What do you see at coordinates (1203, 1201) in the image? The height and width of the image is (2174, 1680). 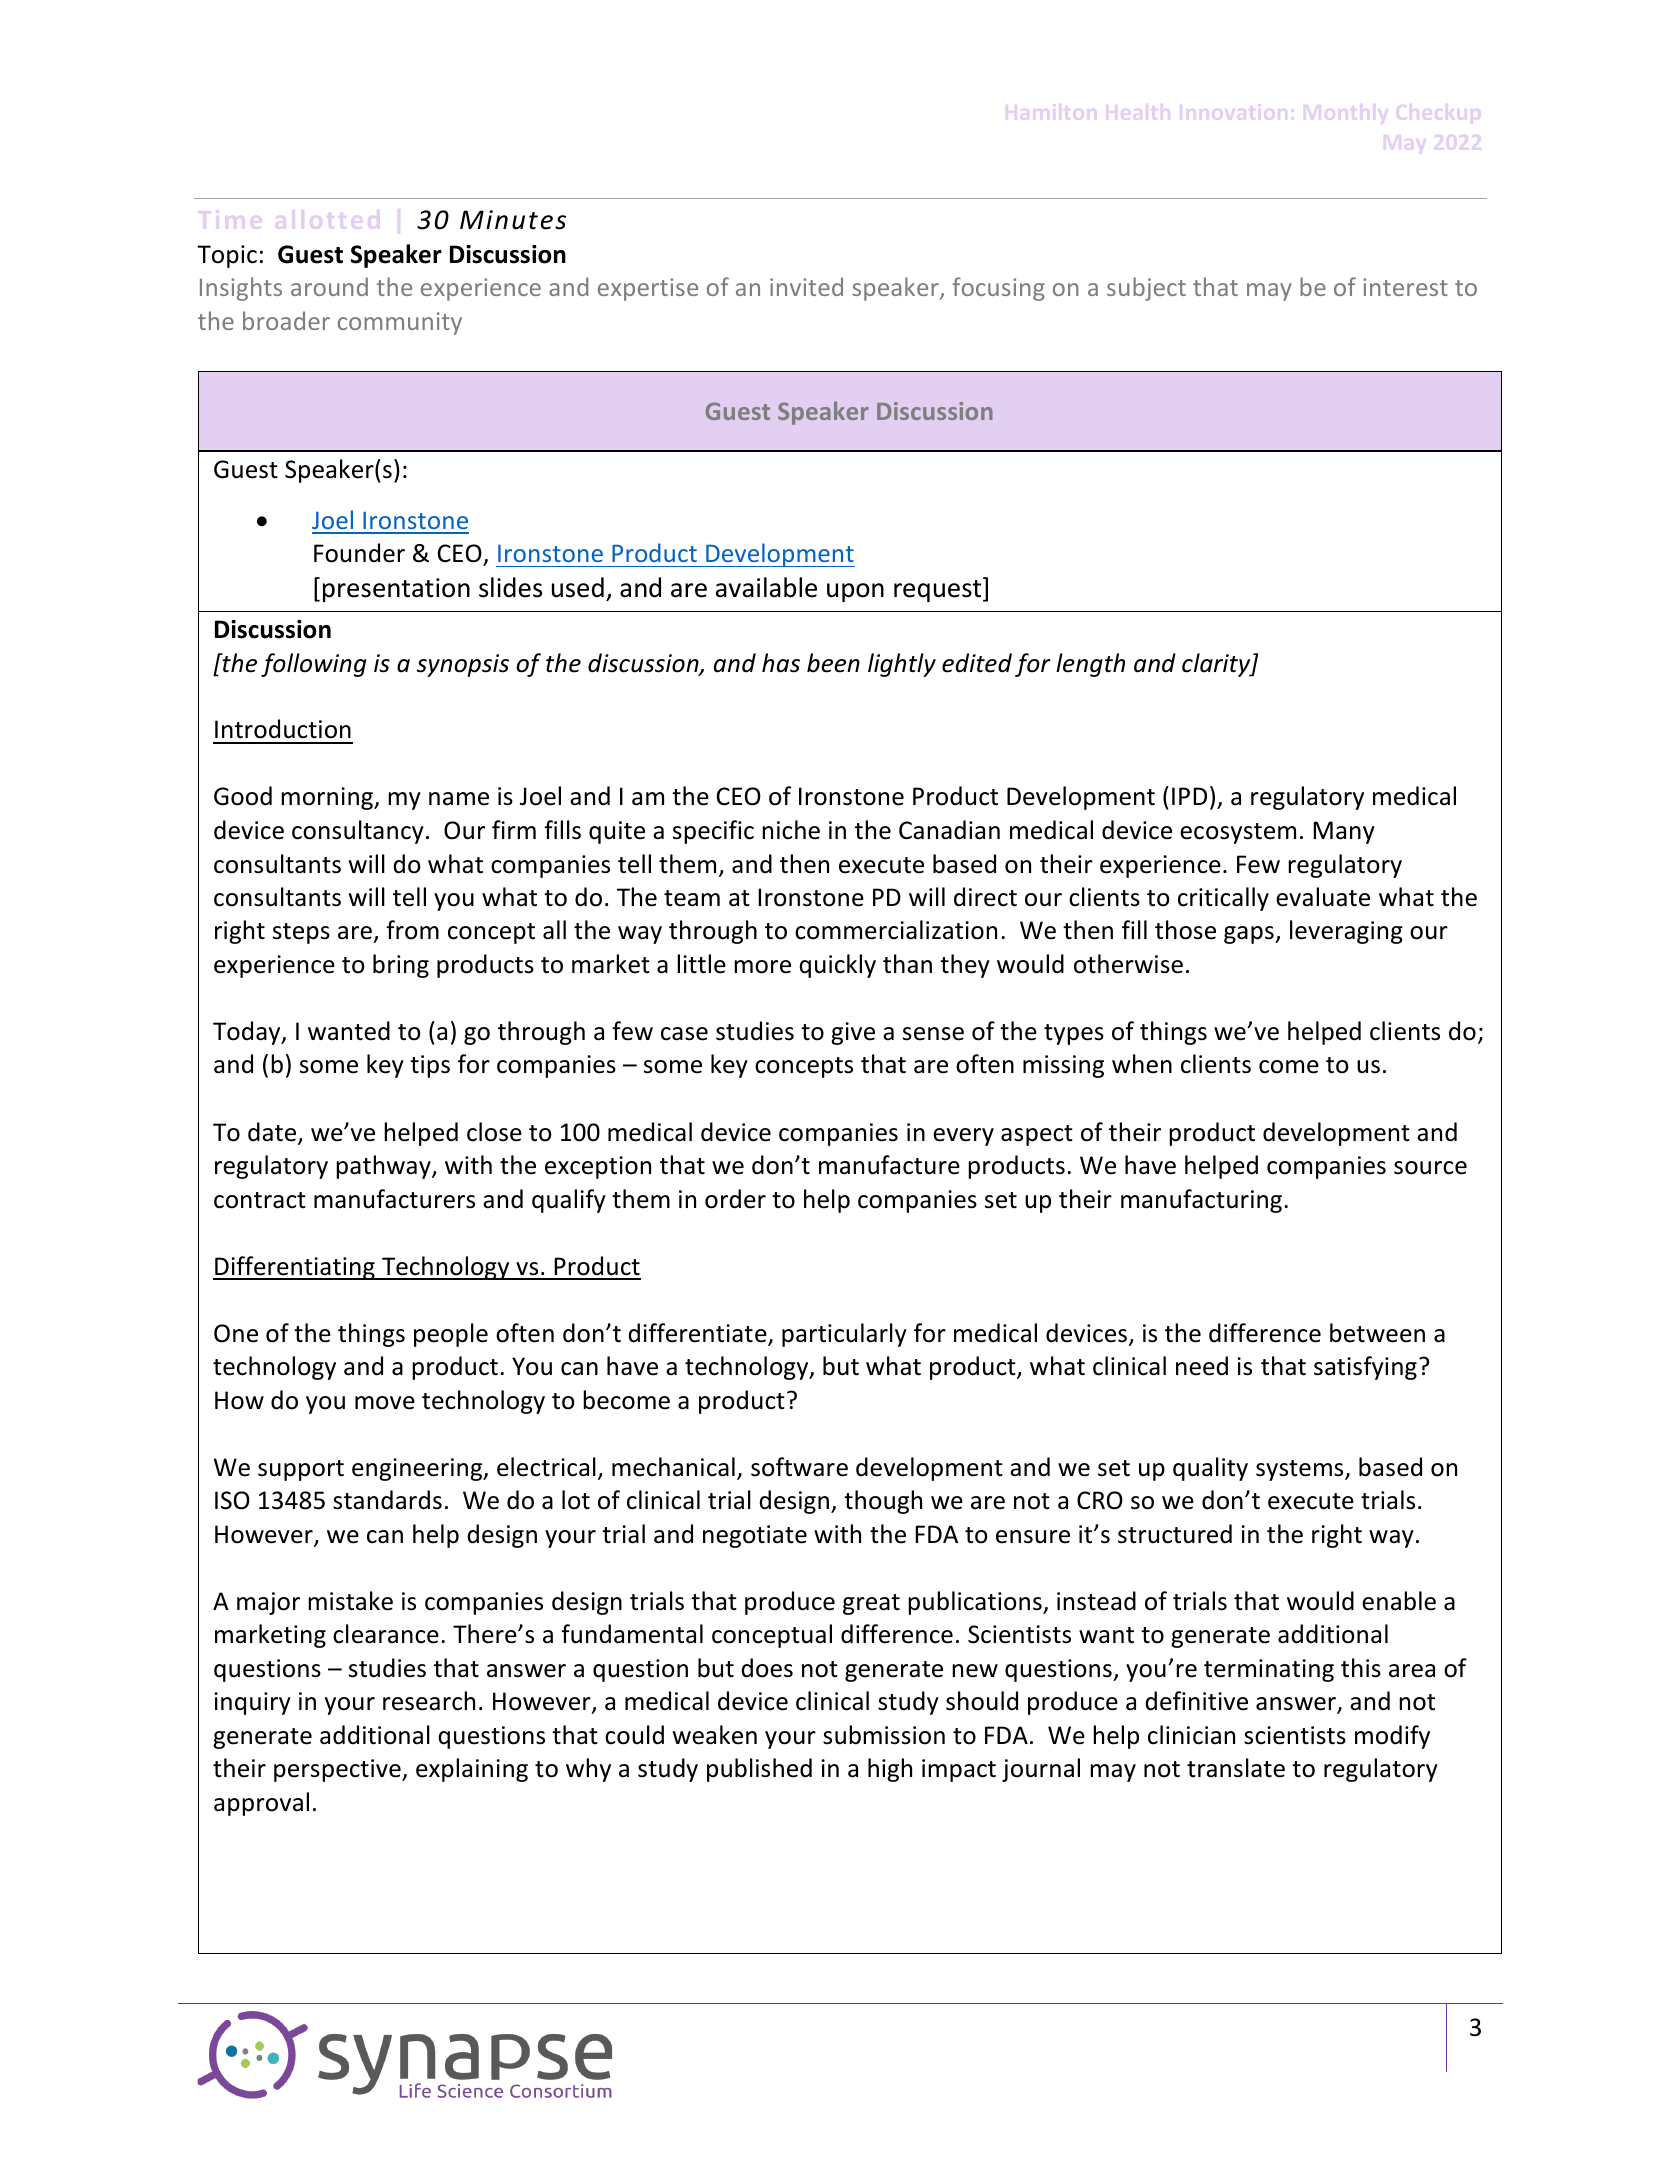 I see `manufacturing` at bounding box center [1203, 1201].
